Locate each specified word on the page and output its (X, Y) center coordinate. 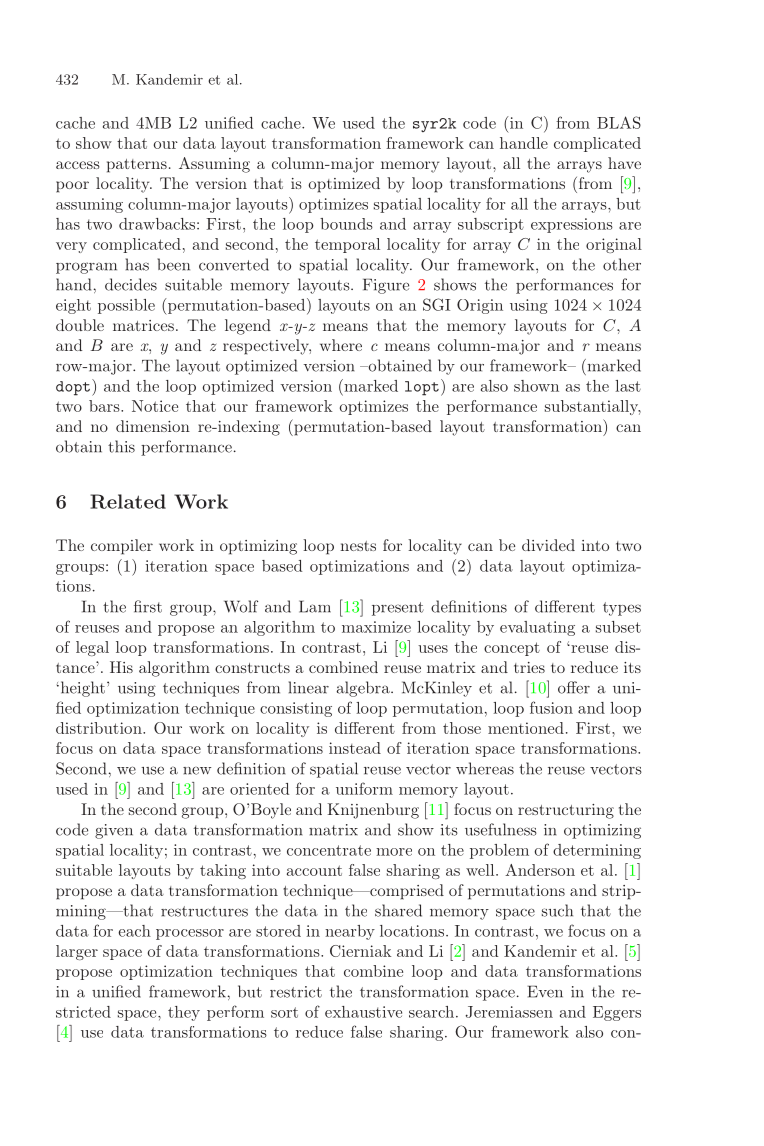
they (184, 1013)
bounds (346, 224)
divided (548, 545)
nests (358, 546)
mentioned (526, 728)
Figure (386, 286)
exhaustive (363, 1012)
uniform (364, 788)
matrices (143, 325)
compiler (122, 547)
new (197, 771)
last (628, 386)
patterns (137, 166)
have (624, 163)
